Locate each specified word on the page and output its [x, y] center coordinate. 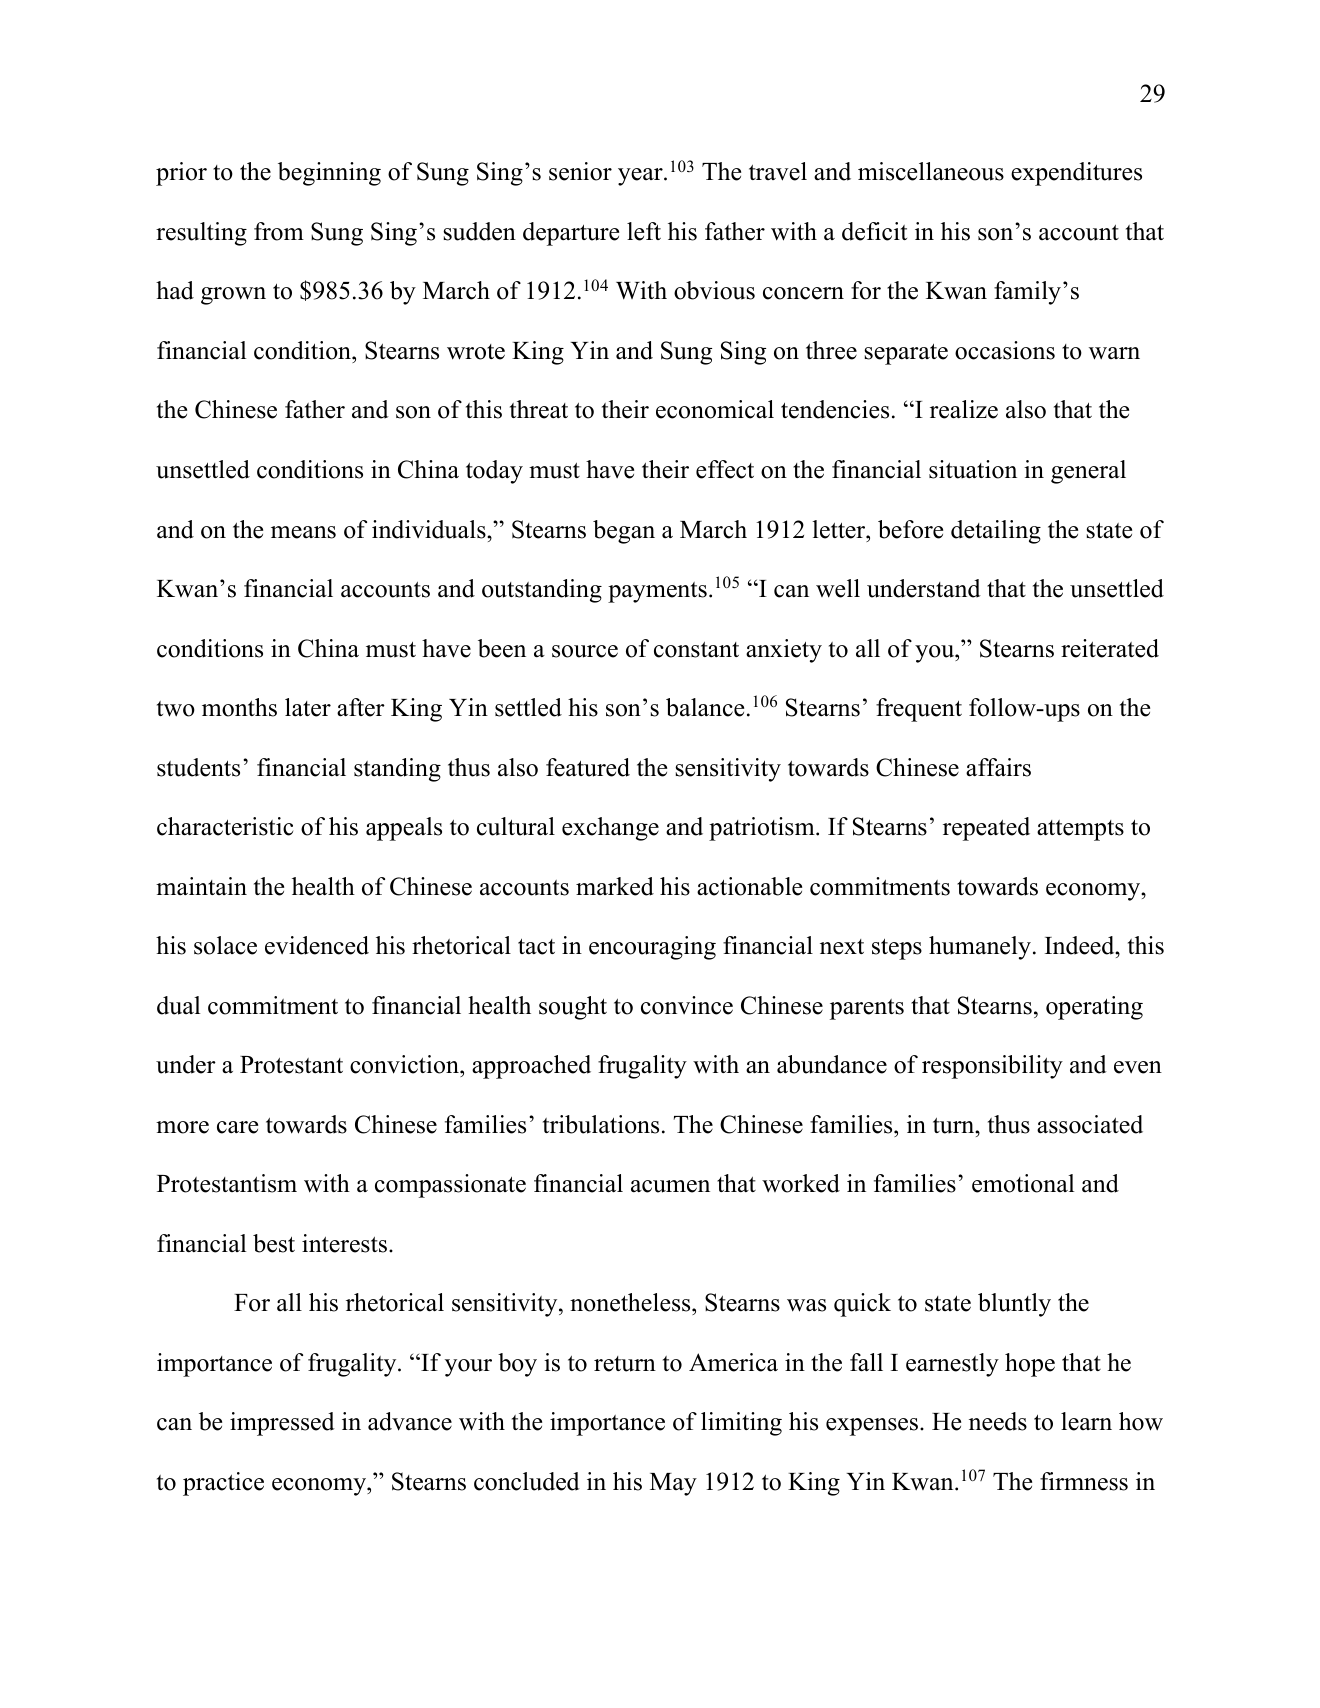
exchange [610, 829]
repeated [986, 829]
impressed [282, 1424]
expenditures [1076, 174]
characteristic [225, 826]
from [279, 231]
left [644, 231]
